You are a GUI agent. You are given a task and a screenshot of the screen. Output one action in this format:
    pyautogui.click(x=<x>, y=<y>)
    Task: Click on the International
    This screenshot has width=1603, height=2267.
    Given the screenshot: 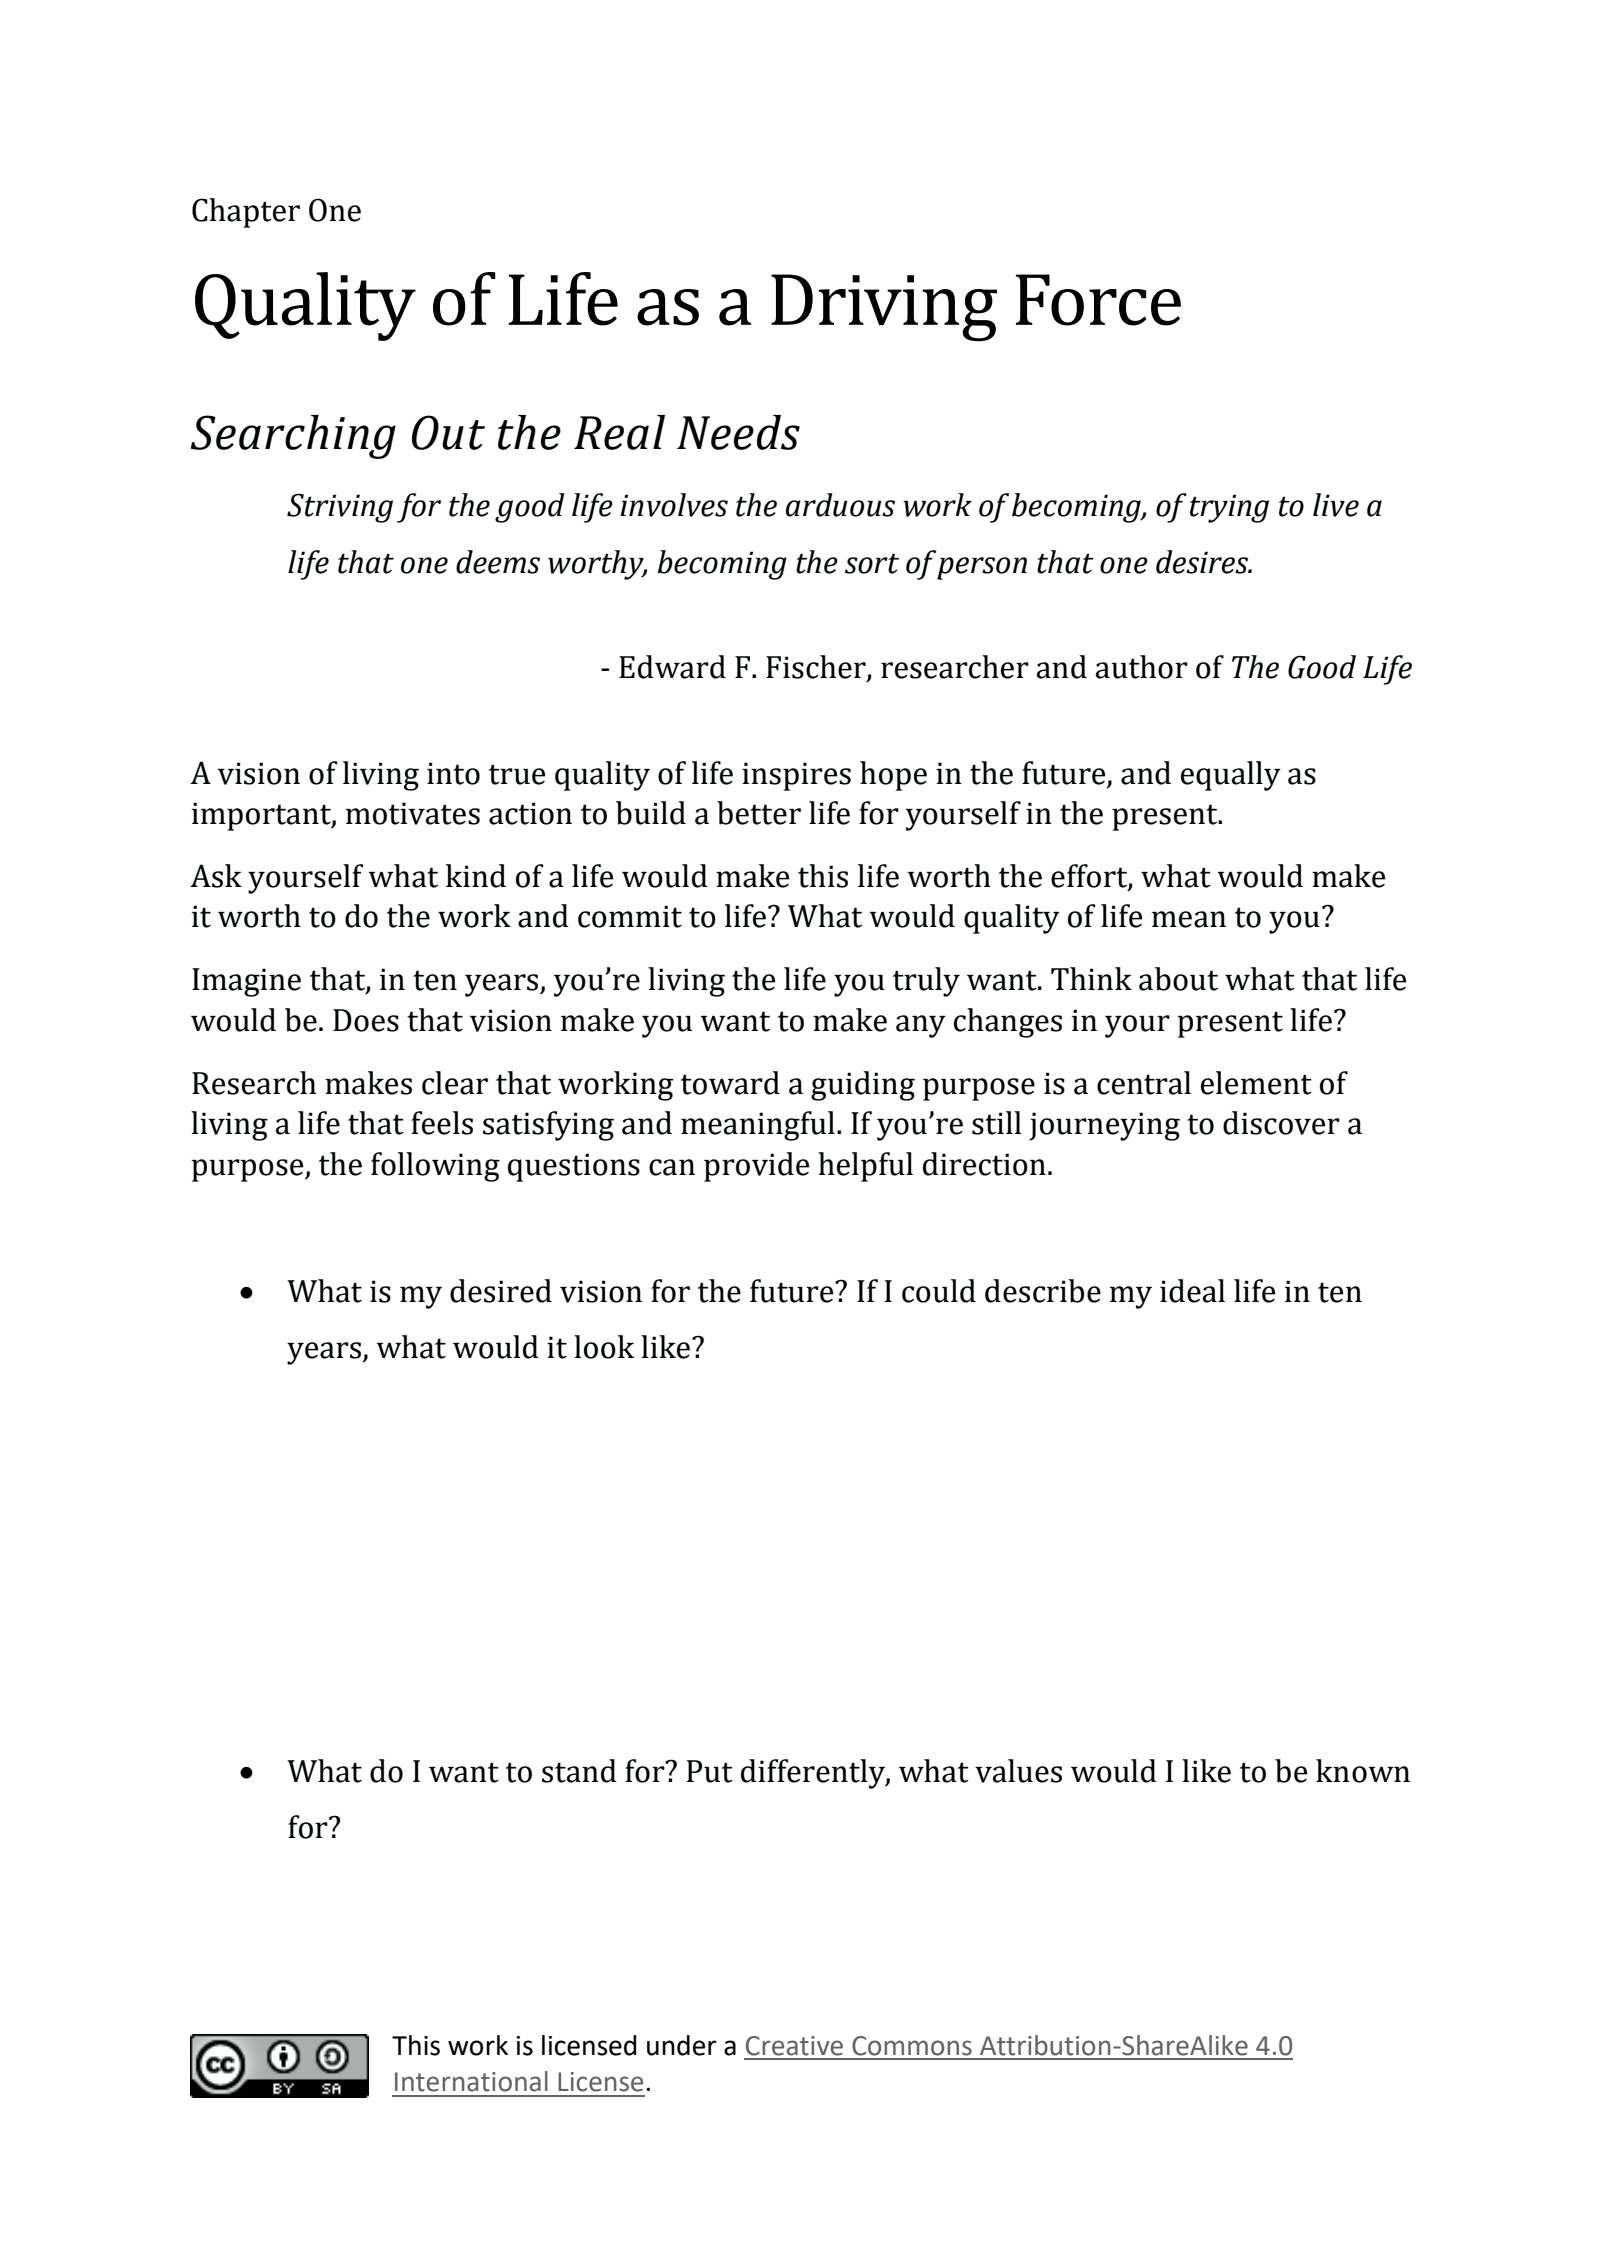 What is the action you would take?
    pyautogui.click(x=471, y=2081)
